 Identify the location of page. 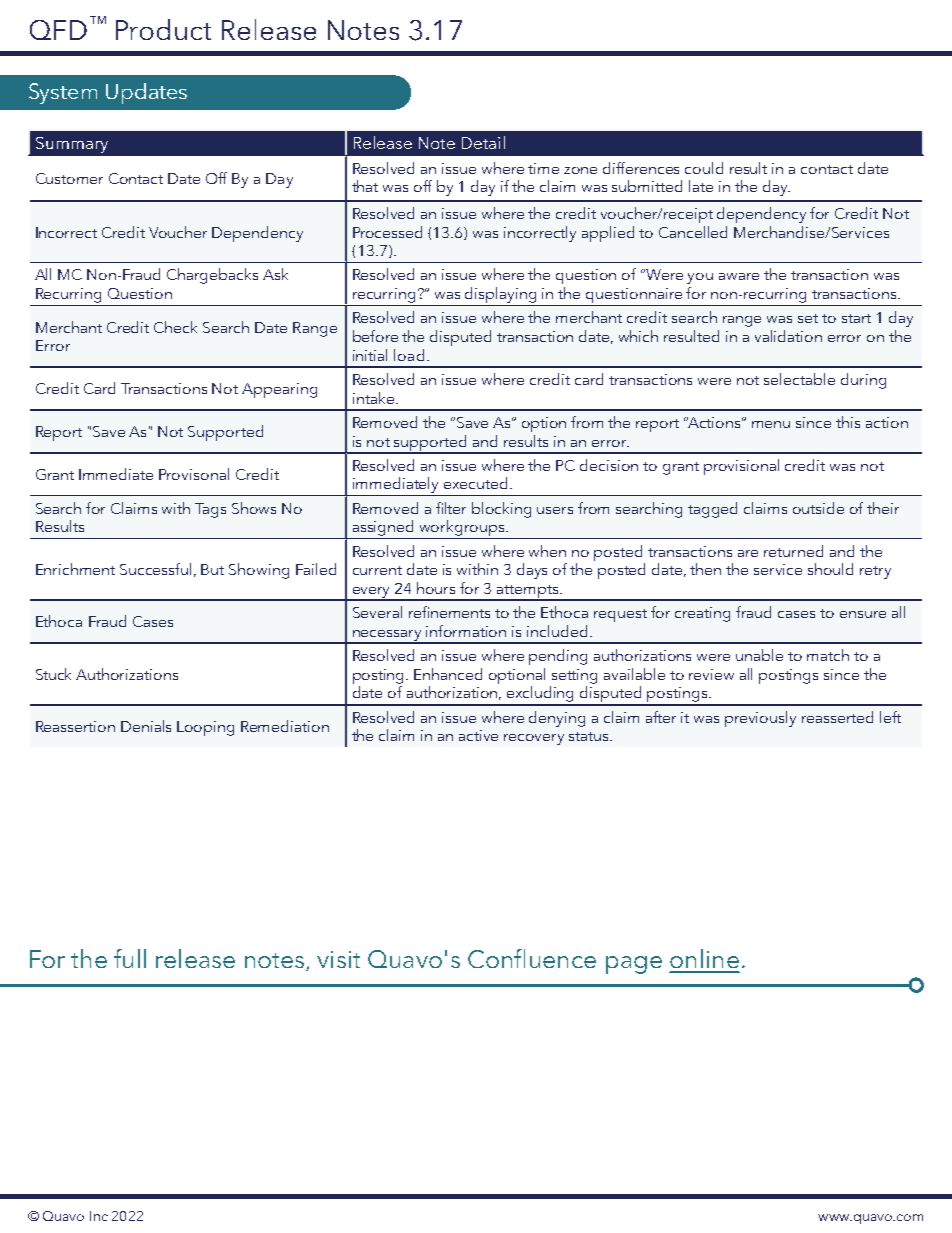
(634, 965).
